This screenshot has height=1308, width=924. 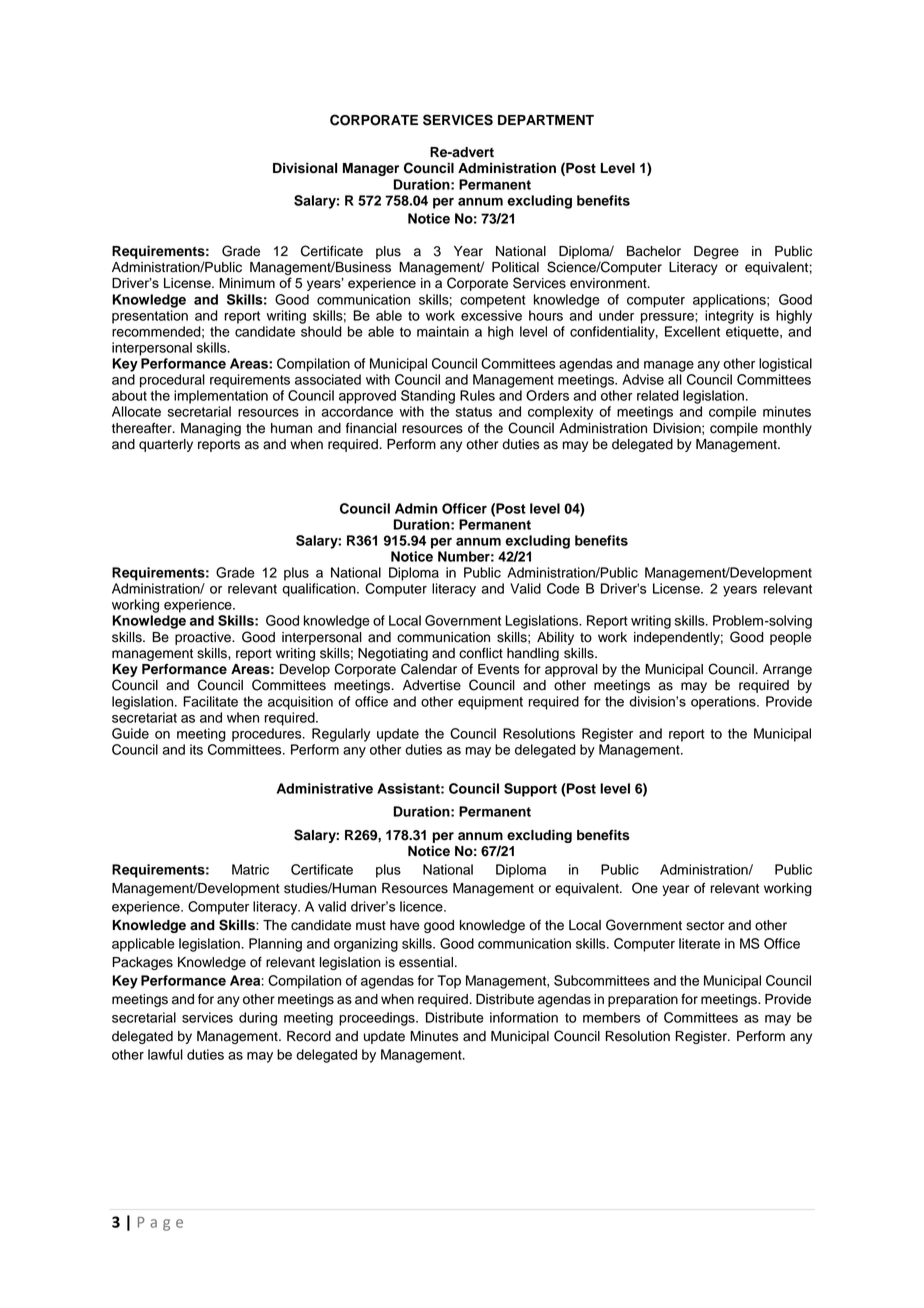 What do you see at coordinates (275, 945) in the screenshot?
I see `Planning` at bounding box center [275, 945].
